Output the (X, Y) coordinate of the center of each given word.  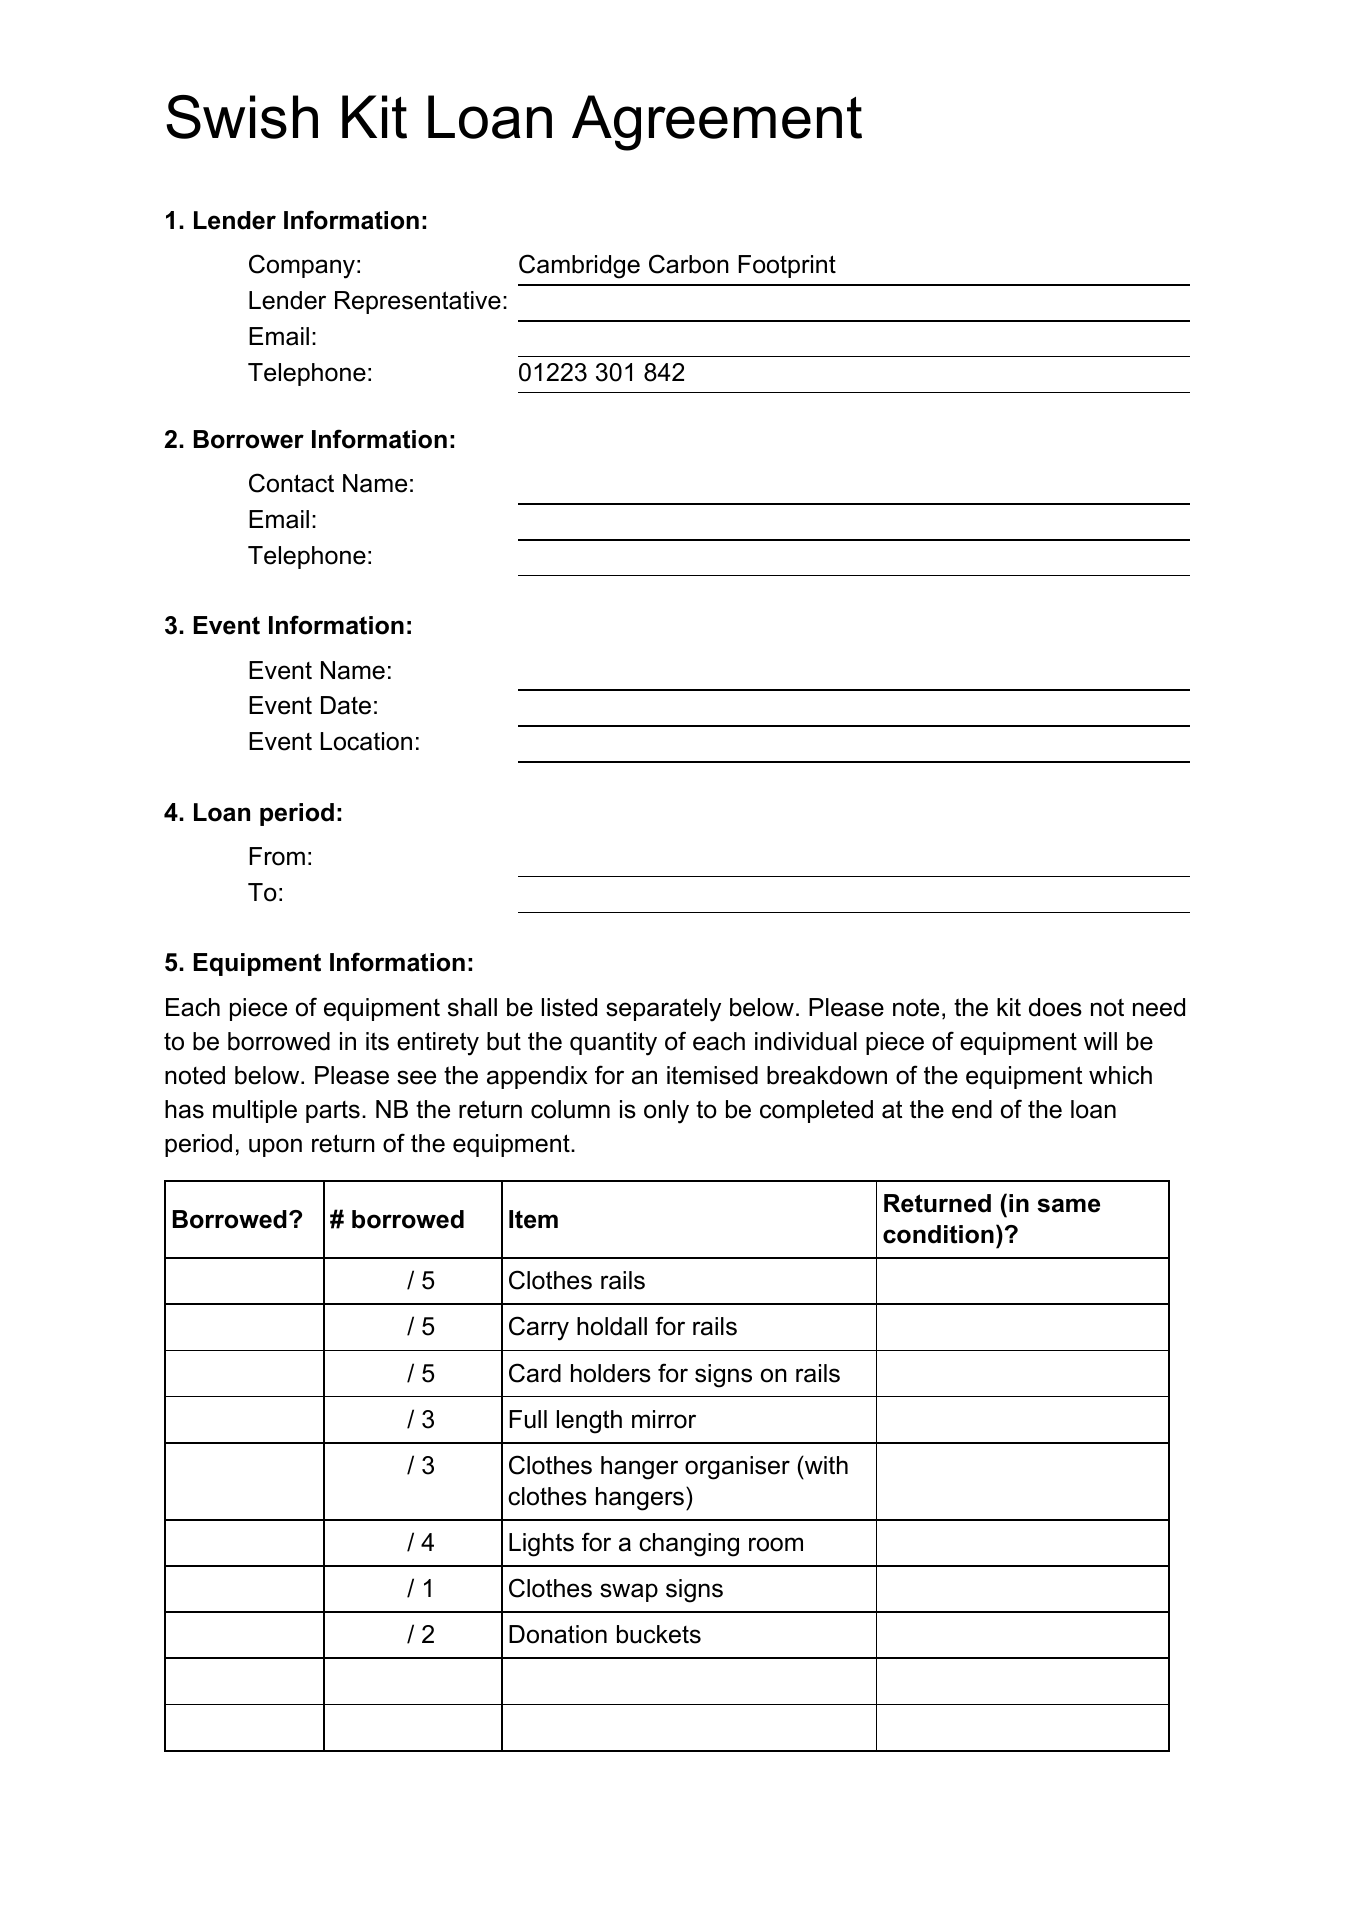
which (1120, 1075)
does (1055, 1007)
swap (629, 1592)
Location (366, 741)
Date (346, 705)
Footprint (787, 266)
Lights (541, 1545)
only (666, 1112)
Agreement (717, 123)
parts (333, 1112)
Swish (242, 117)
